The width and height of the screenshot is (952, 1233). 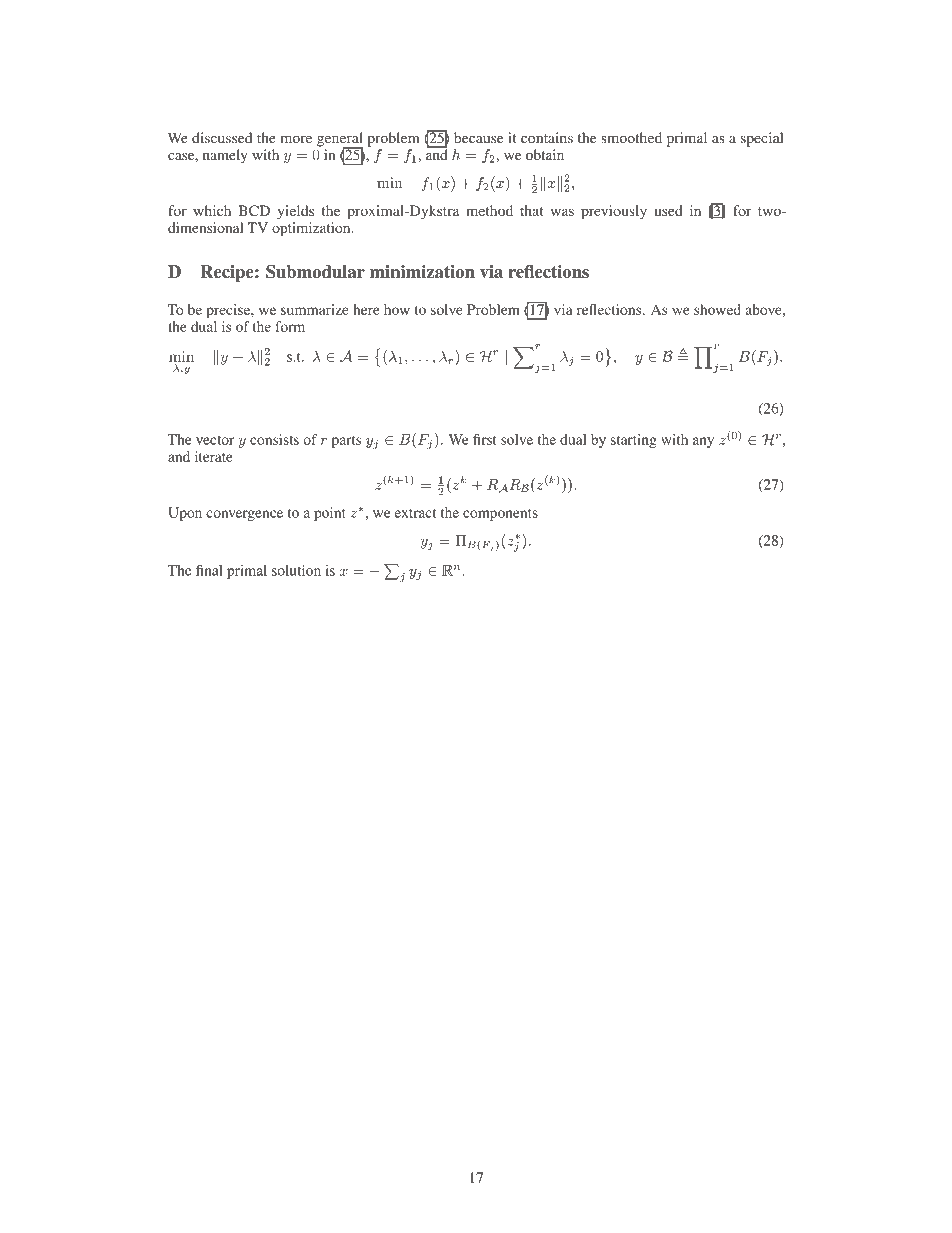 What do you see at coordinates (703, 442) in the screenshot?
I see `any` at bounding box center [703, 442].
